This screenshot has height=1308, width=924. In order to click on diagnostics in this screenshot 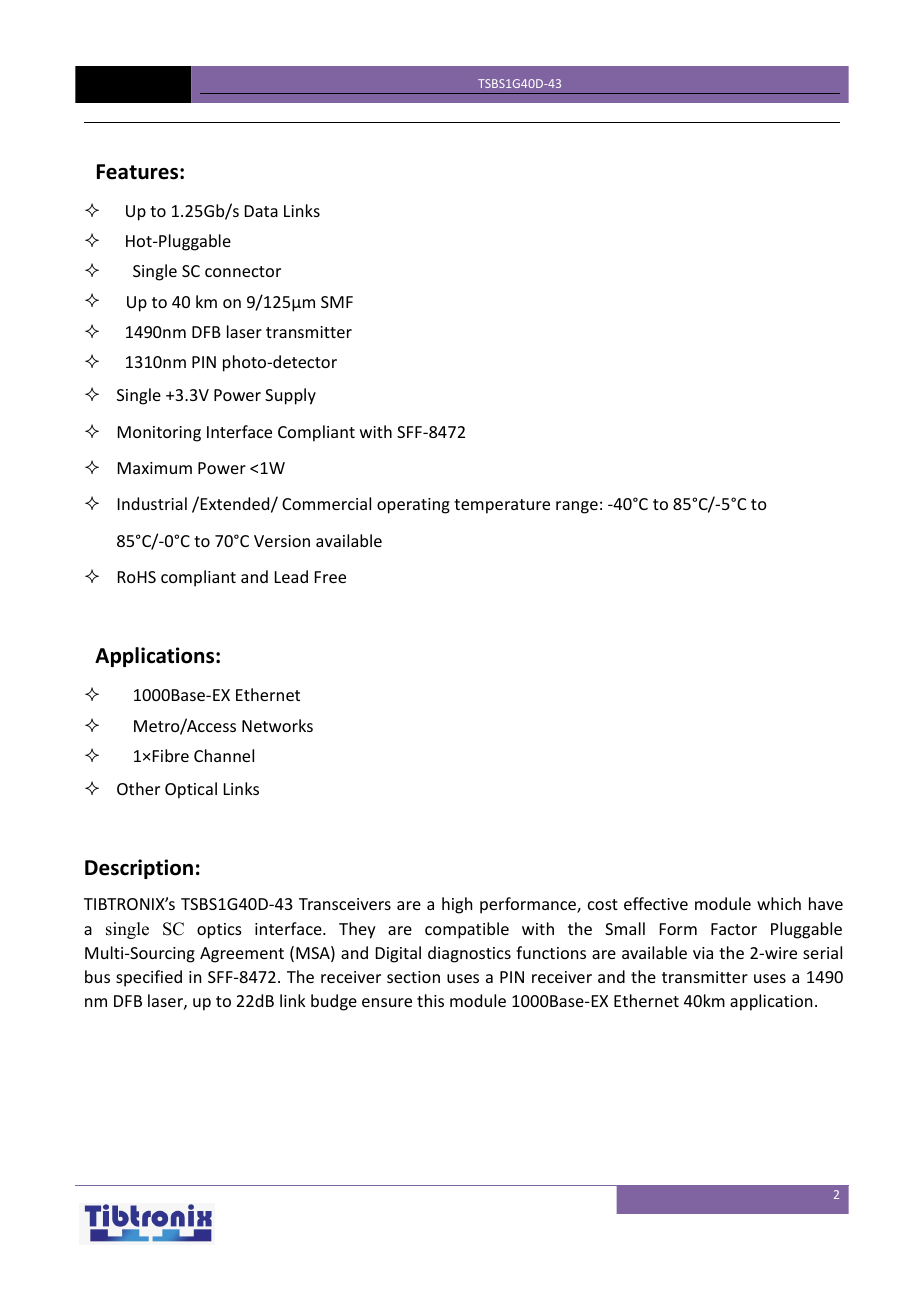, I will do `click(469, 954)`.
